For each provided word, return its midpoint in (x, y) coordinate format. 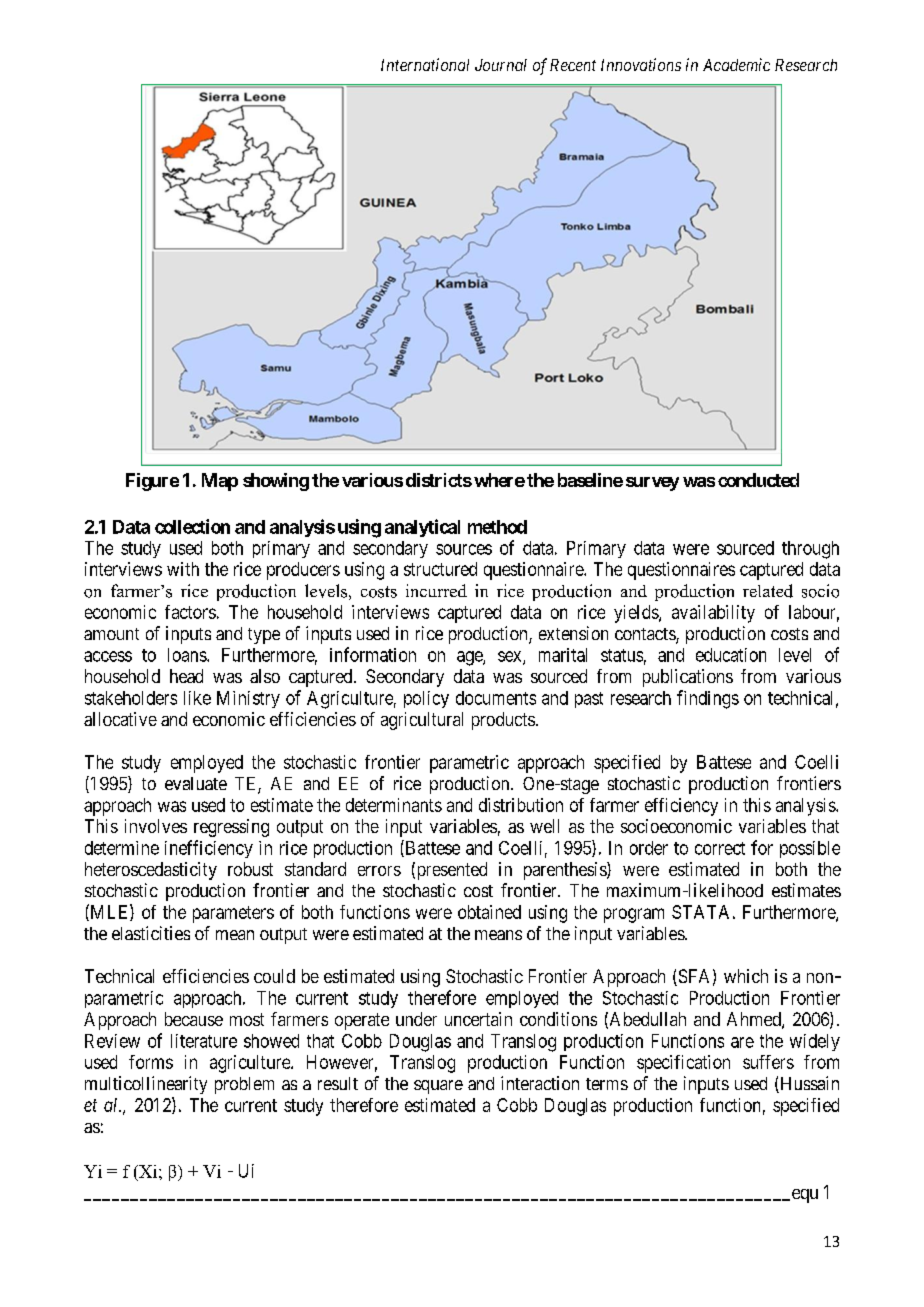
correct (720, 848)
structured (440, 569)
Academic (736, 64)
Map (220, 482)
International (425, 64)
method (497, 527)
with (183, 569)
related (768, 591)
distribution (521, 805)
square (438, 1087)
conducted (758, 480)
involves (156, 826)
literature (204, 1041)
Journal (501, 65)
